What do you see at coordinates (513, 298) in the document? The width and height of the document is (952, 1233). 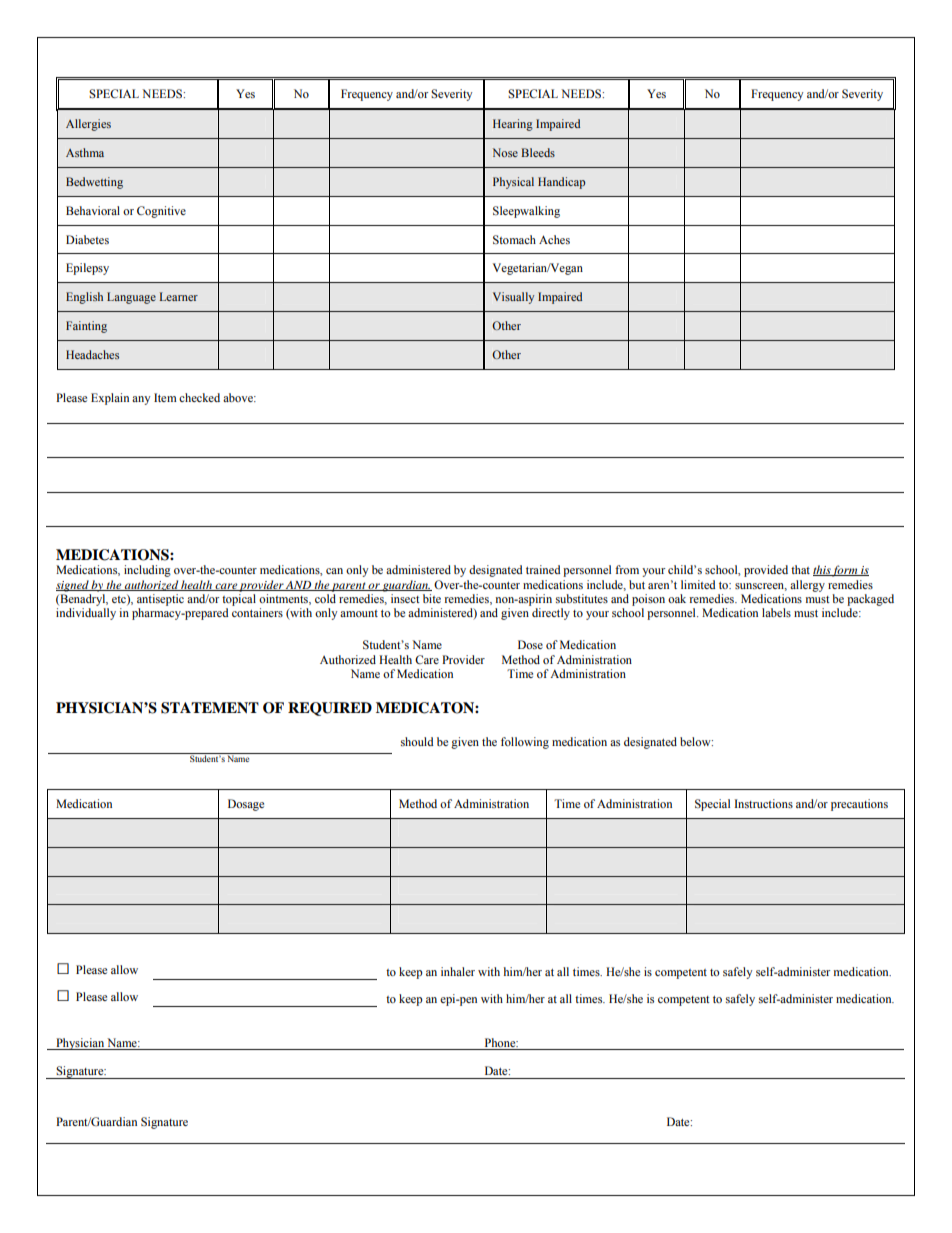 I see `Visually` at bounding box center [513, 298].
